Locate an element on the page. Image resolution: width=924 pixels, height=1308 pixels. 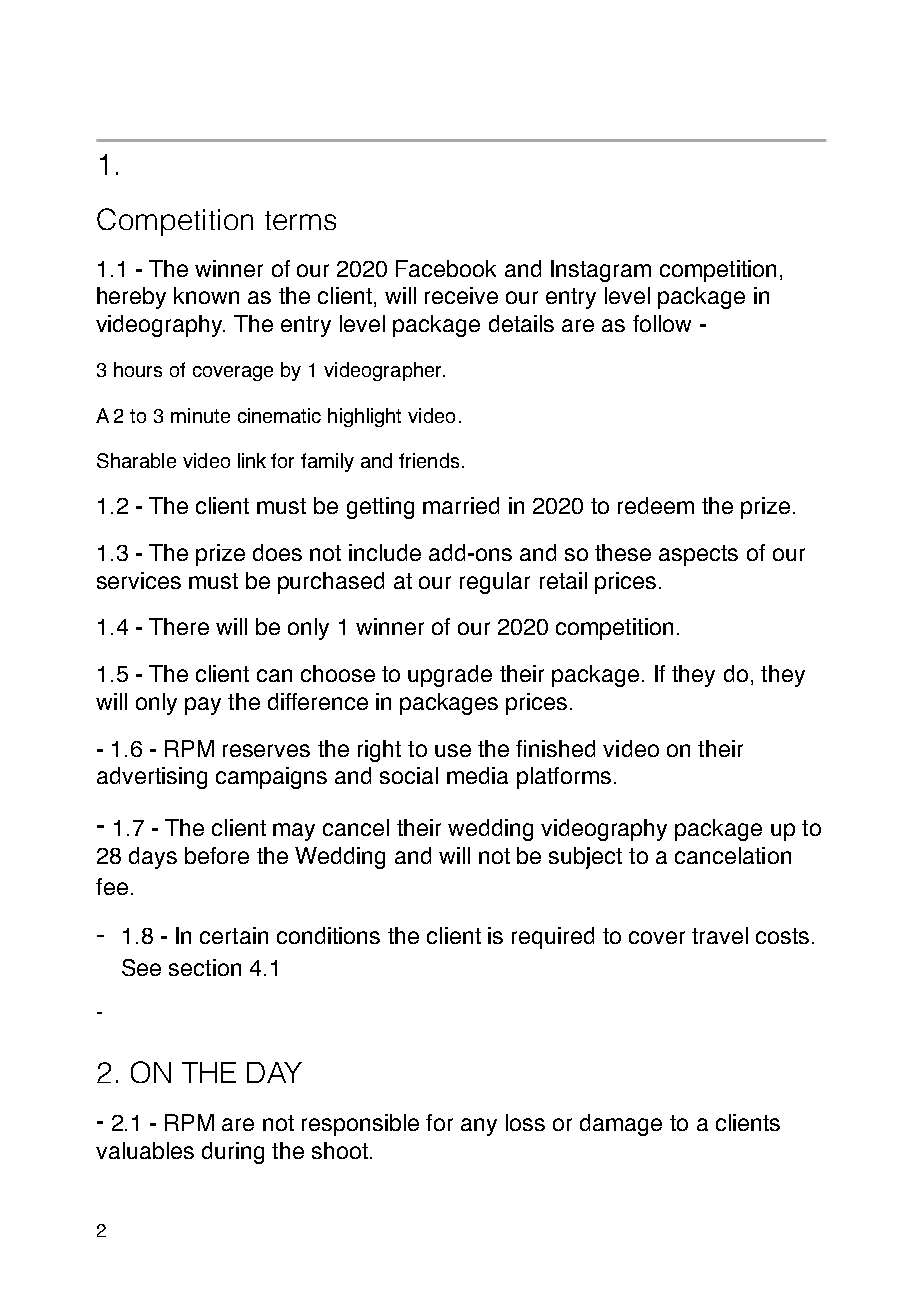
Instagram is located at coordinates (601, 271).
